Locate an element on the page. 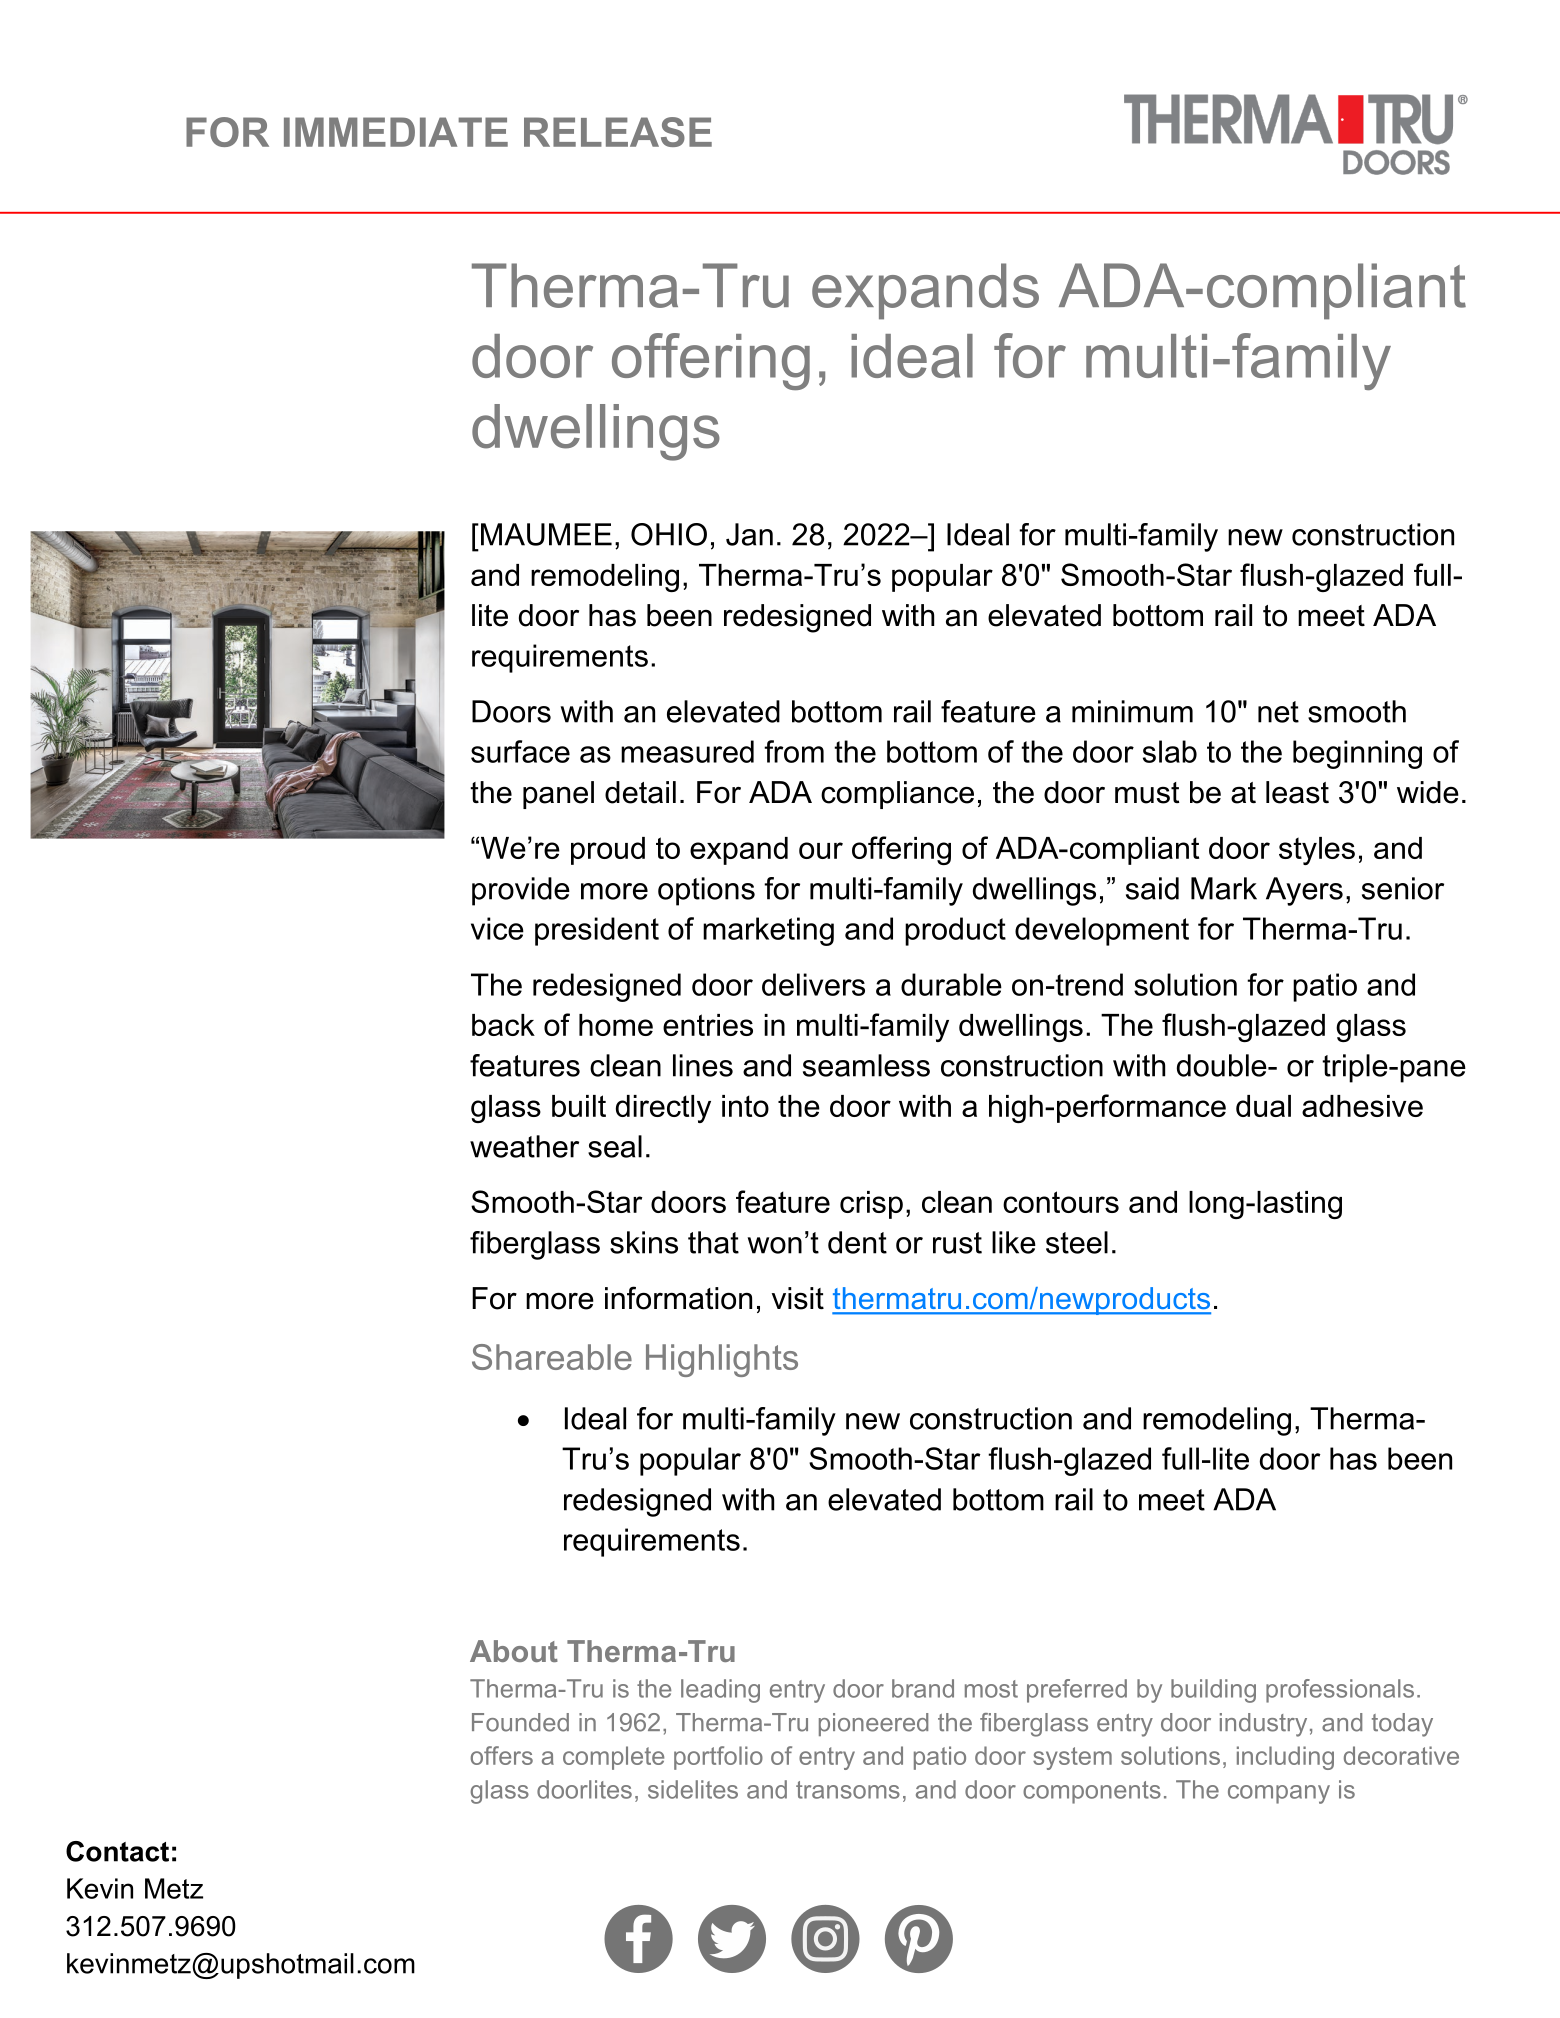 The image size is (1560, 2018). IMMEDIATE is located at coordinates (396, 132).
